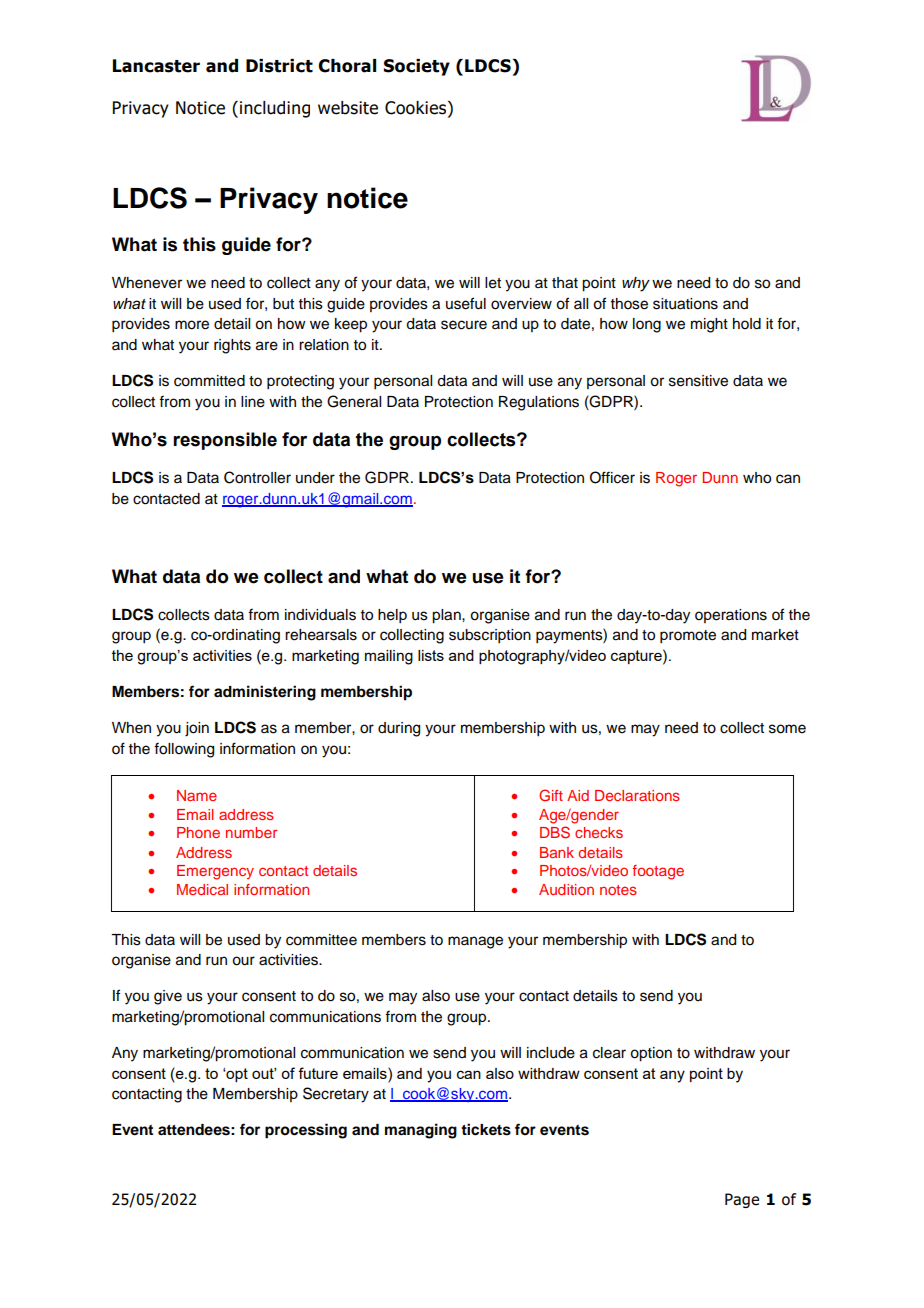 The image size is (924, 1308). What do you see at coordinates (742, 1200) in the screenshot?
I see `Page` at bounding box center [742, 1200].
